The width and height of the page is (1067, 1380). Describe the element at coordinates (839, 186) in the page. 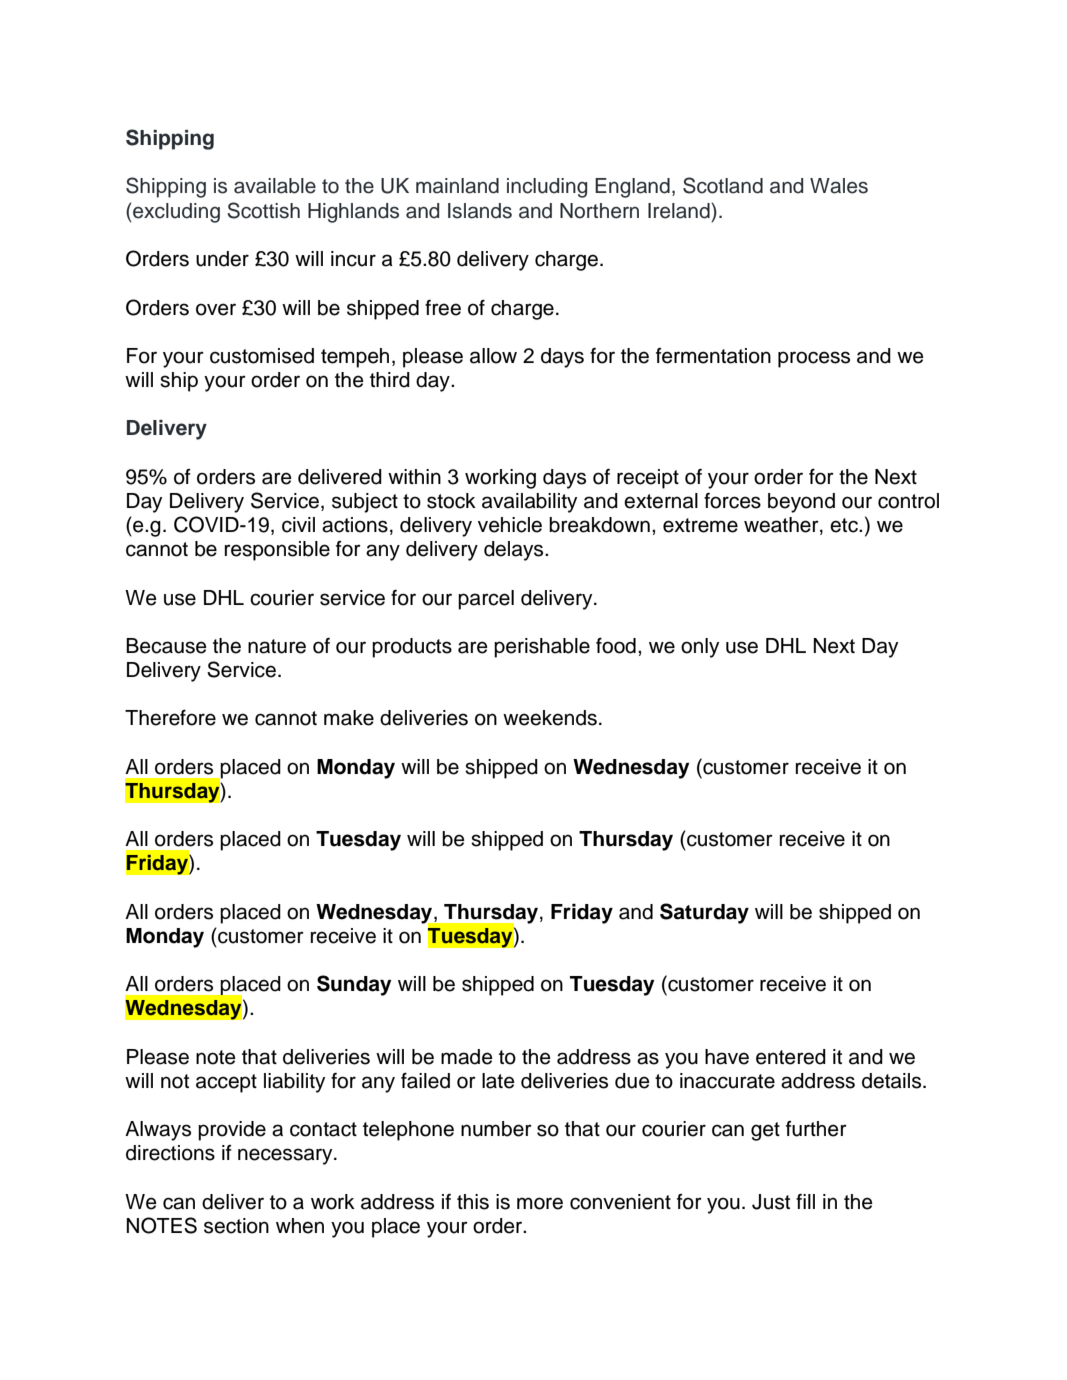

I see `Wales` at that location.
